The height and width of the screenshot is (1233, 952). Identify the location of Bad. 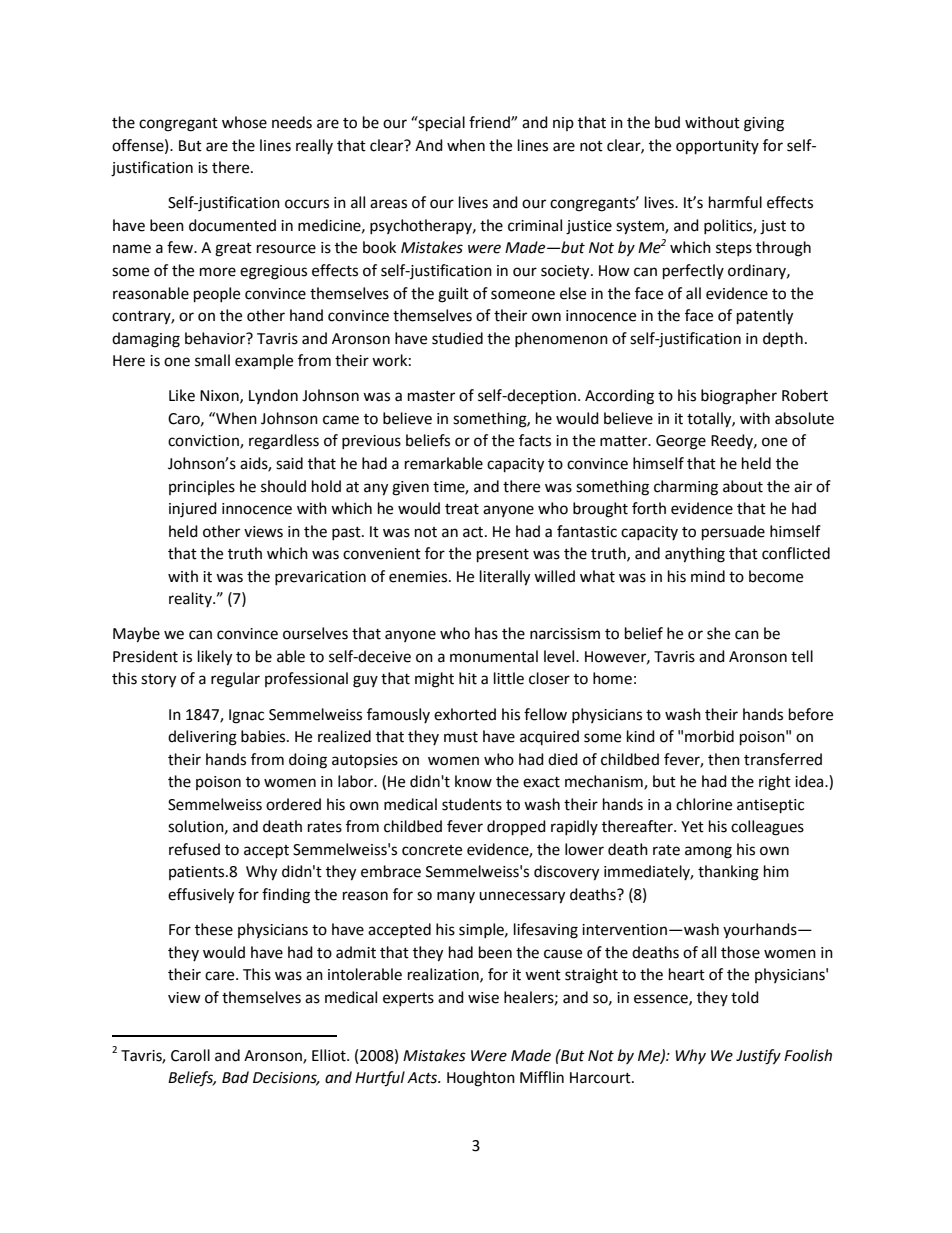
(235, 1077).
